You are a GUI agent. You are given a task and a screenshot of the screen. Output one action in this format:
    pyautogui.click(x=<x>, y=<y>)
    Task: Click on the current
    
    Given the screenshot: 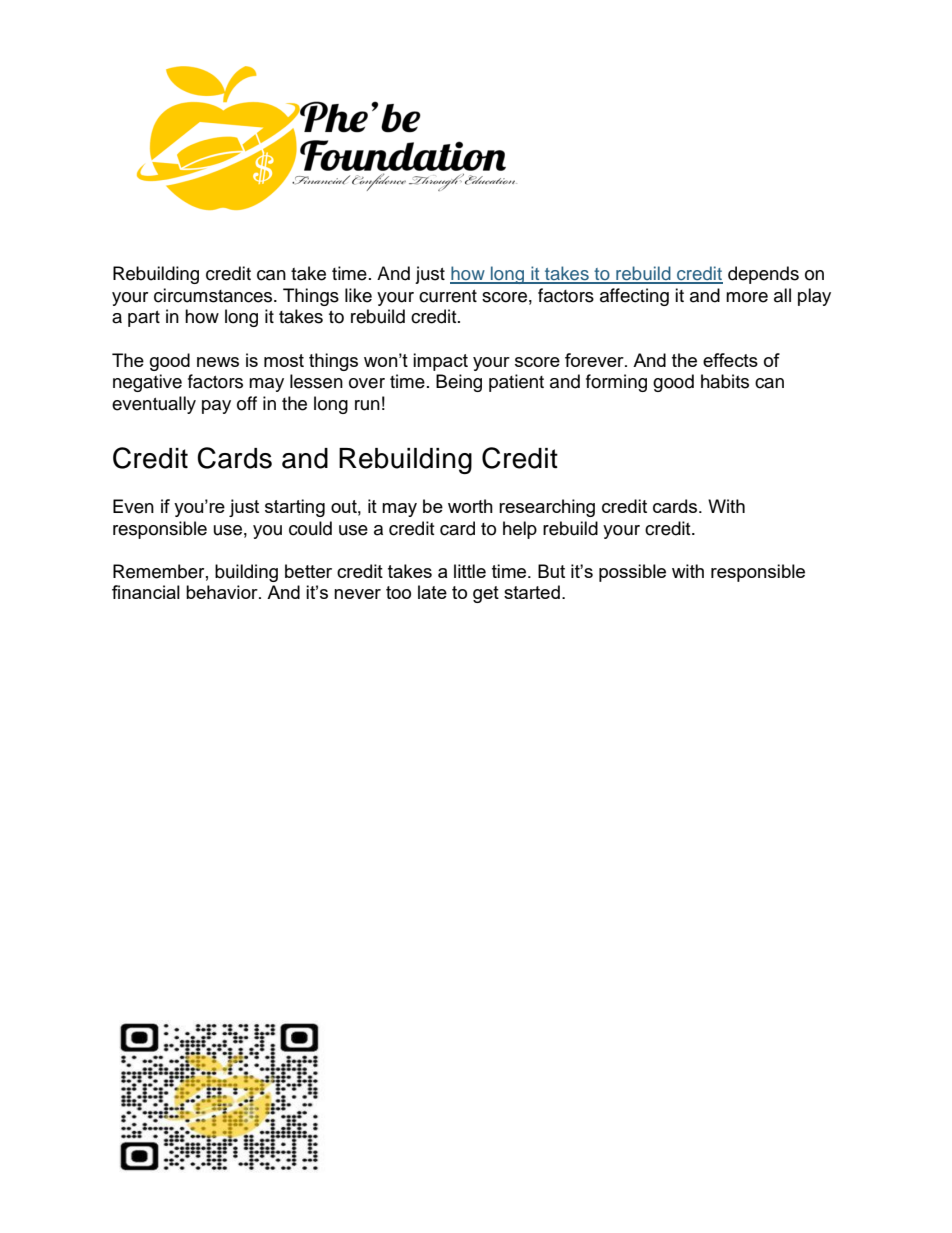 What is the action you would take?
    pyautogui.click(x=448, y=296)
